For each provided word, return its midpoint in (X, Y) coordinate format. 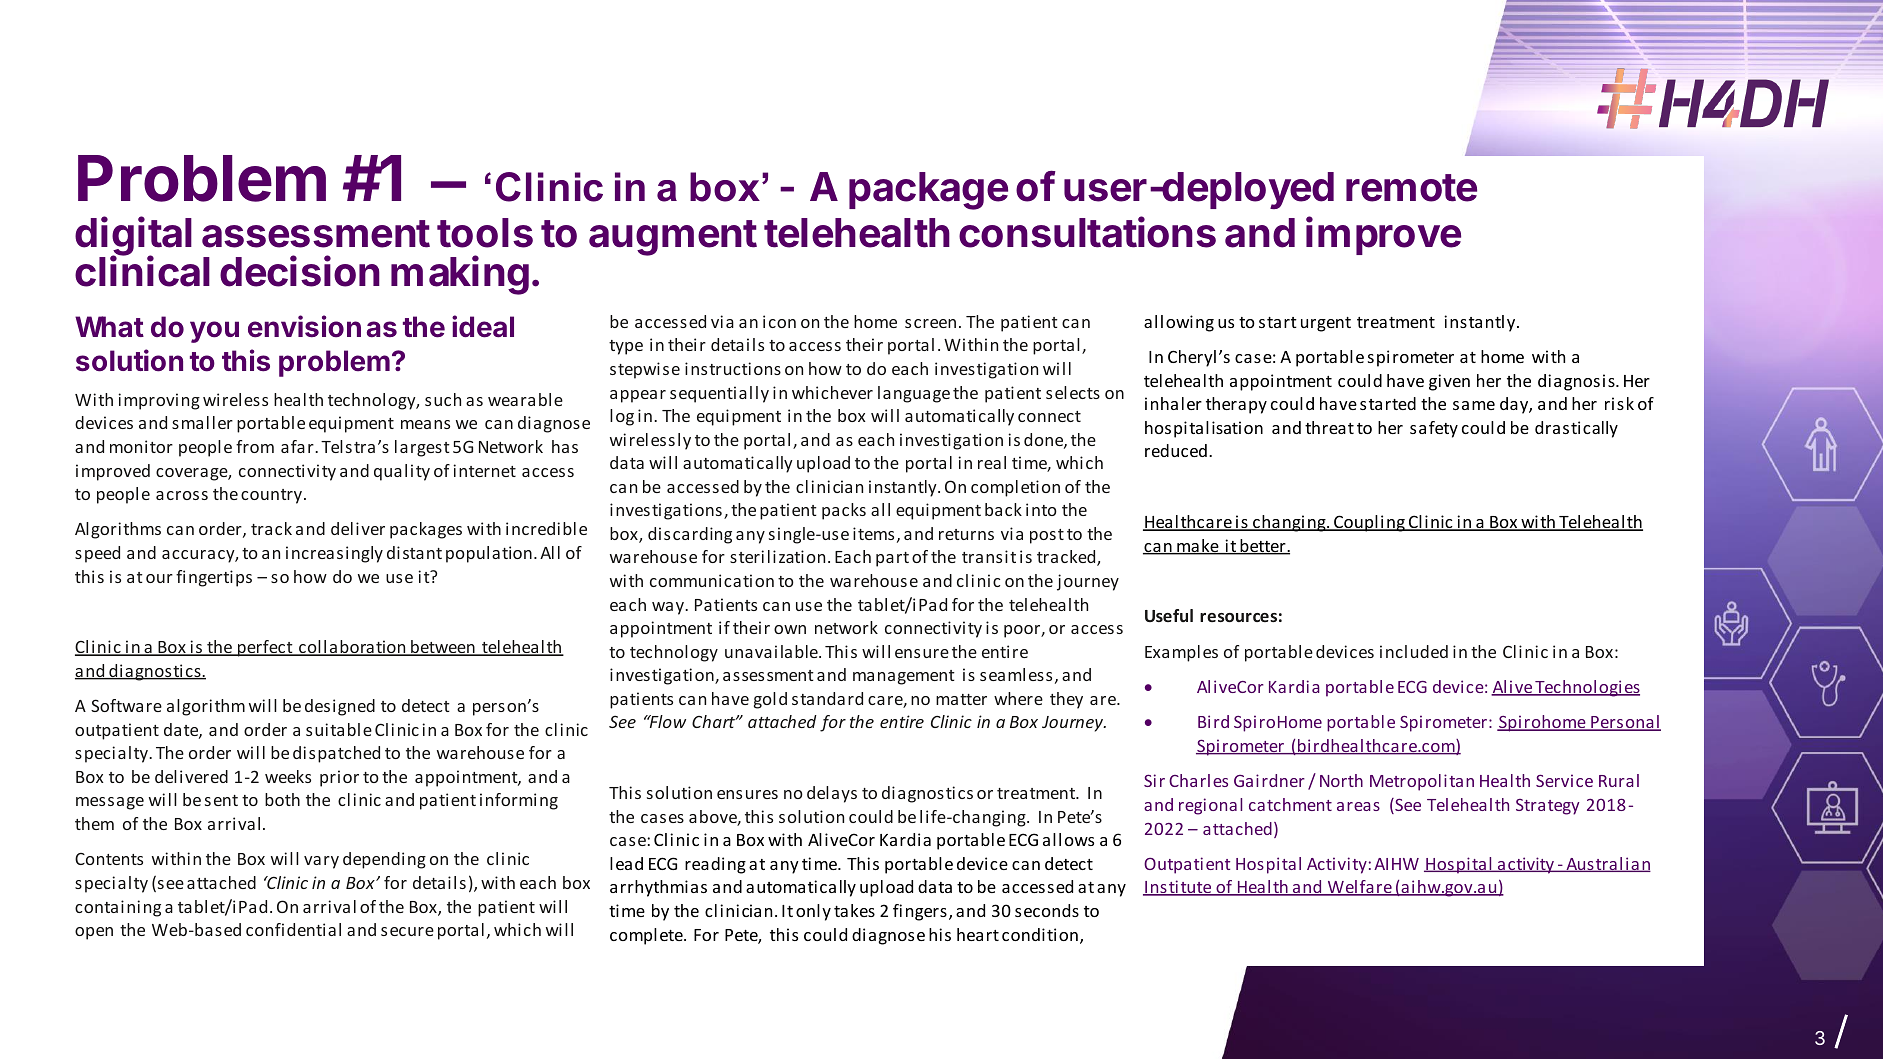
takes (854, 910)
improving (159, 401)
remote (1411, 188)
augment (673, 238)
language (914, 394)
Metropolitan (1422, 782)
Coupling (1369, 523)
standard (827, 698)
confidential (293, 929)
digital (133, 237)
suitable (339, 729)
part (892, 559)
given (1449, 382)
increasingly (334, 554)
